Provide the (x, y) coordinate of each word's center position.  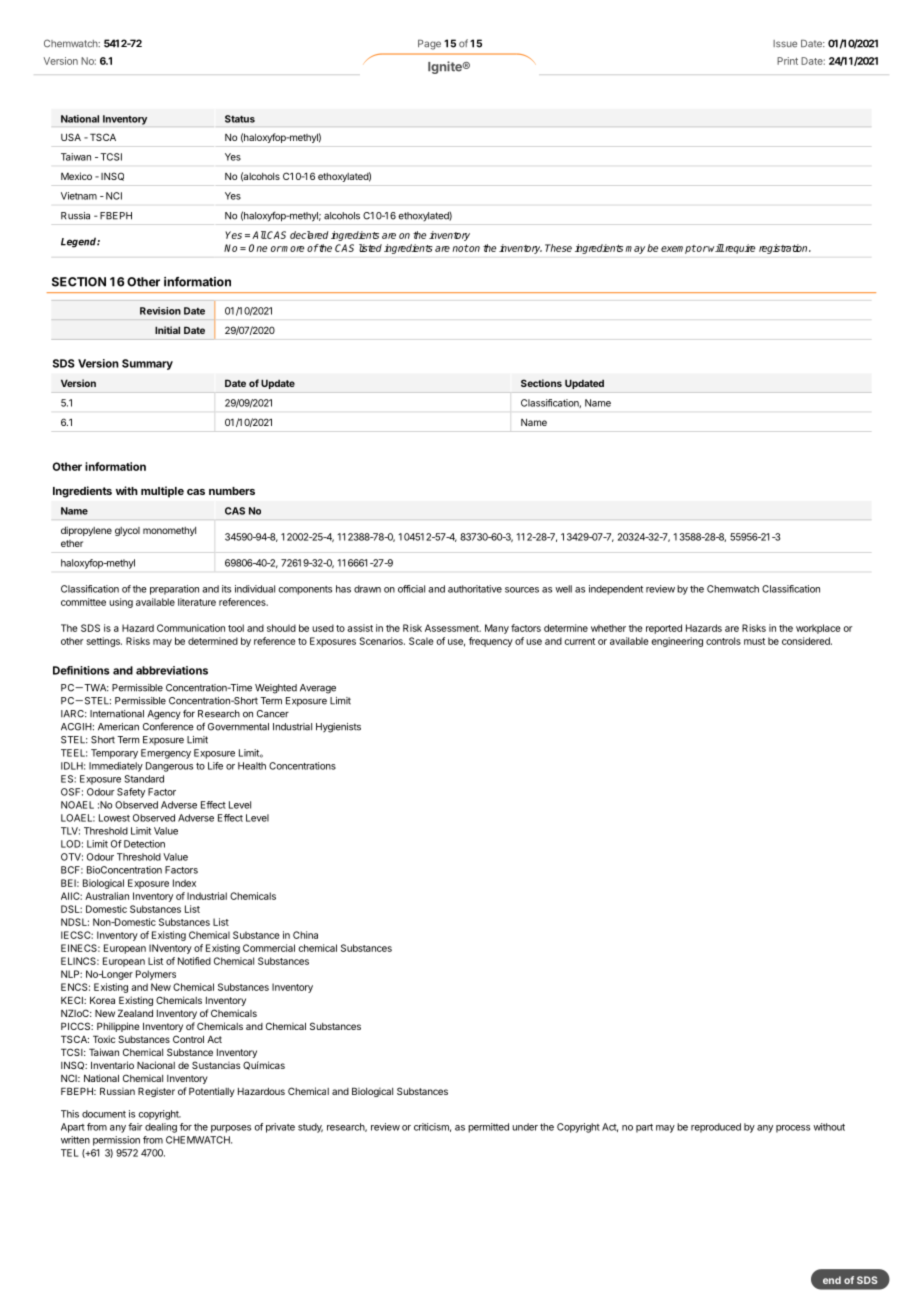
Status (240, 119)
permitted (488, 1128)
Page (429, 44)
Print (787, 61)
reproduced (716, 1128)
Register (156, 1092)
